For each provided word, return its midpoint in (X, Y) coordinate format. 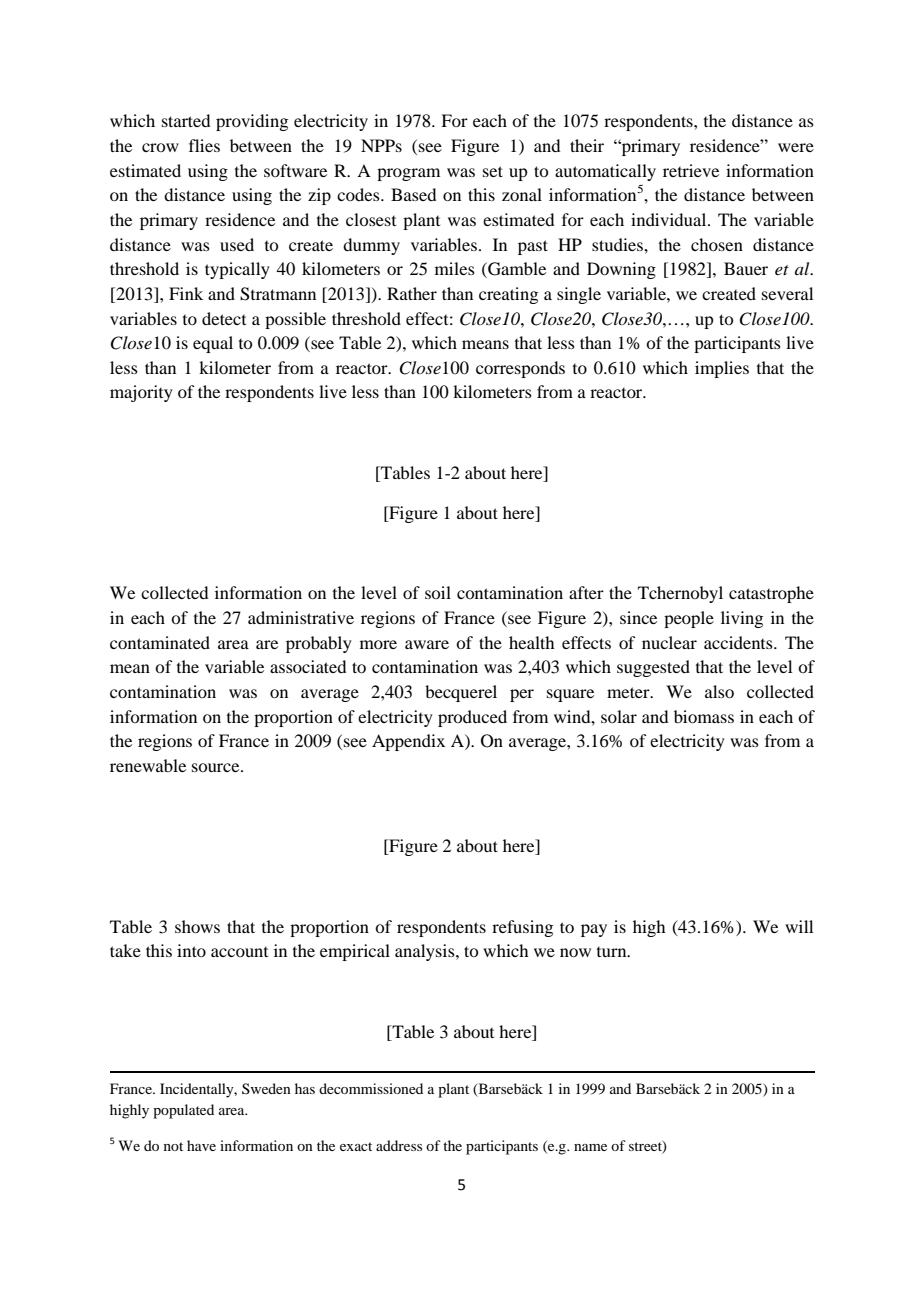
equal (213, 344)
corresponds (520, 369)
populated (183, 1111)
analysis (426, 952)
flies (204, 145)
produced (472, 718)
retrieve (691, 170)
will (799, 926)
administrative (301, 617)
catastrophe (771, 594)
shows (197, 926)
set (493, 171)
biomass (704, 716)
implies (722, 369)
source (217, 767)
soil (438, 592)
